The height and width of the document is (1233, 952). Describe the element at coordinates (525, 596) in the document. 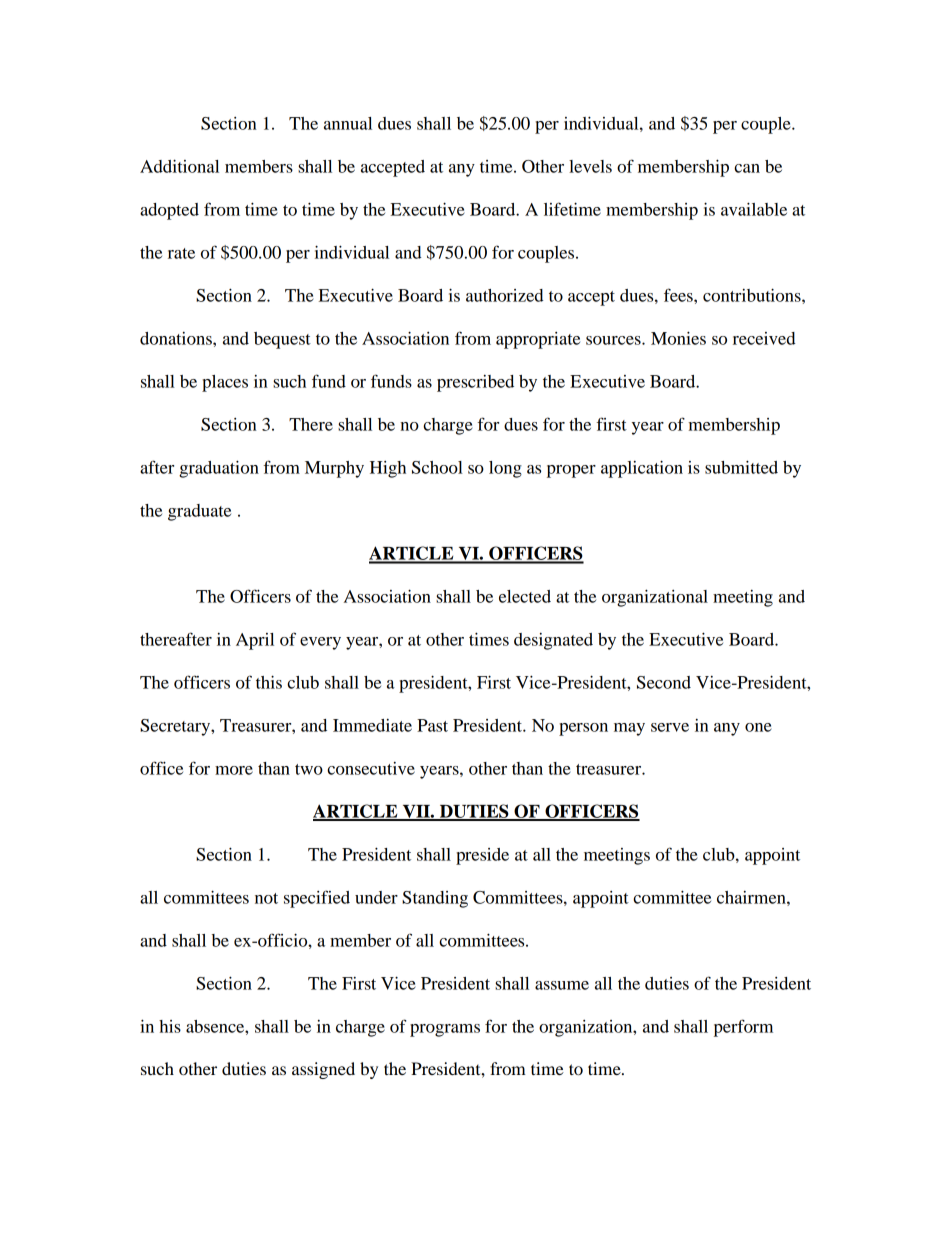

I see `elected` at that location.
